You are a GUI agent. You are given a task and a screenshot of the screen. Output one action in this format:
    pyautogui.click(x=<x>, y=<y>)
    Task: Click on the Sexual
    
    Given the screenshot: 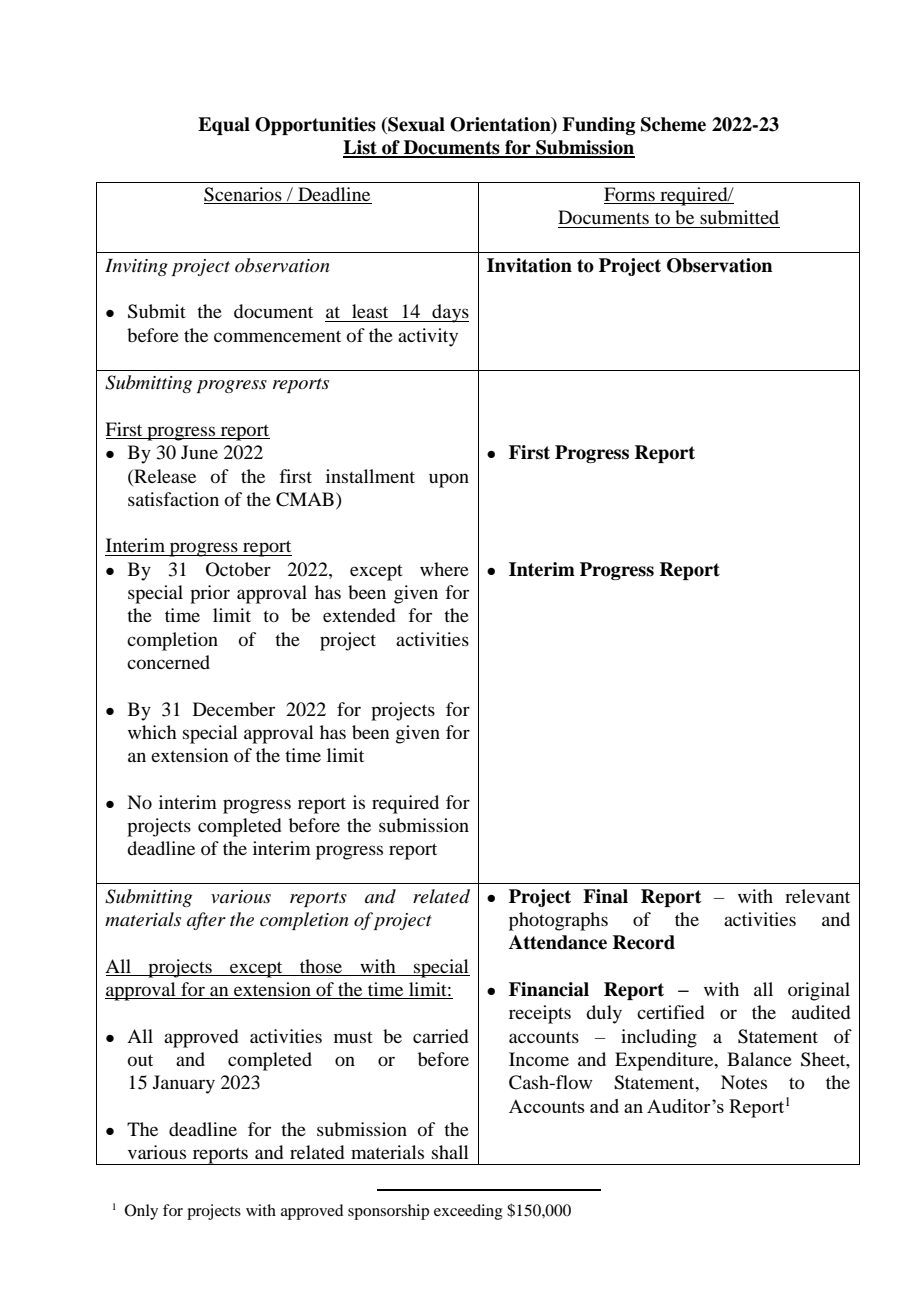 What is the action you would take?
    pyautogui.click(x=415, y=124)
